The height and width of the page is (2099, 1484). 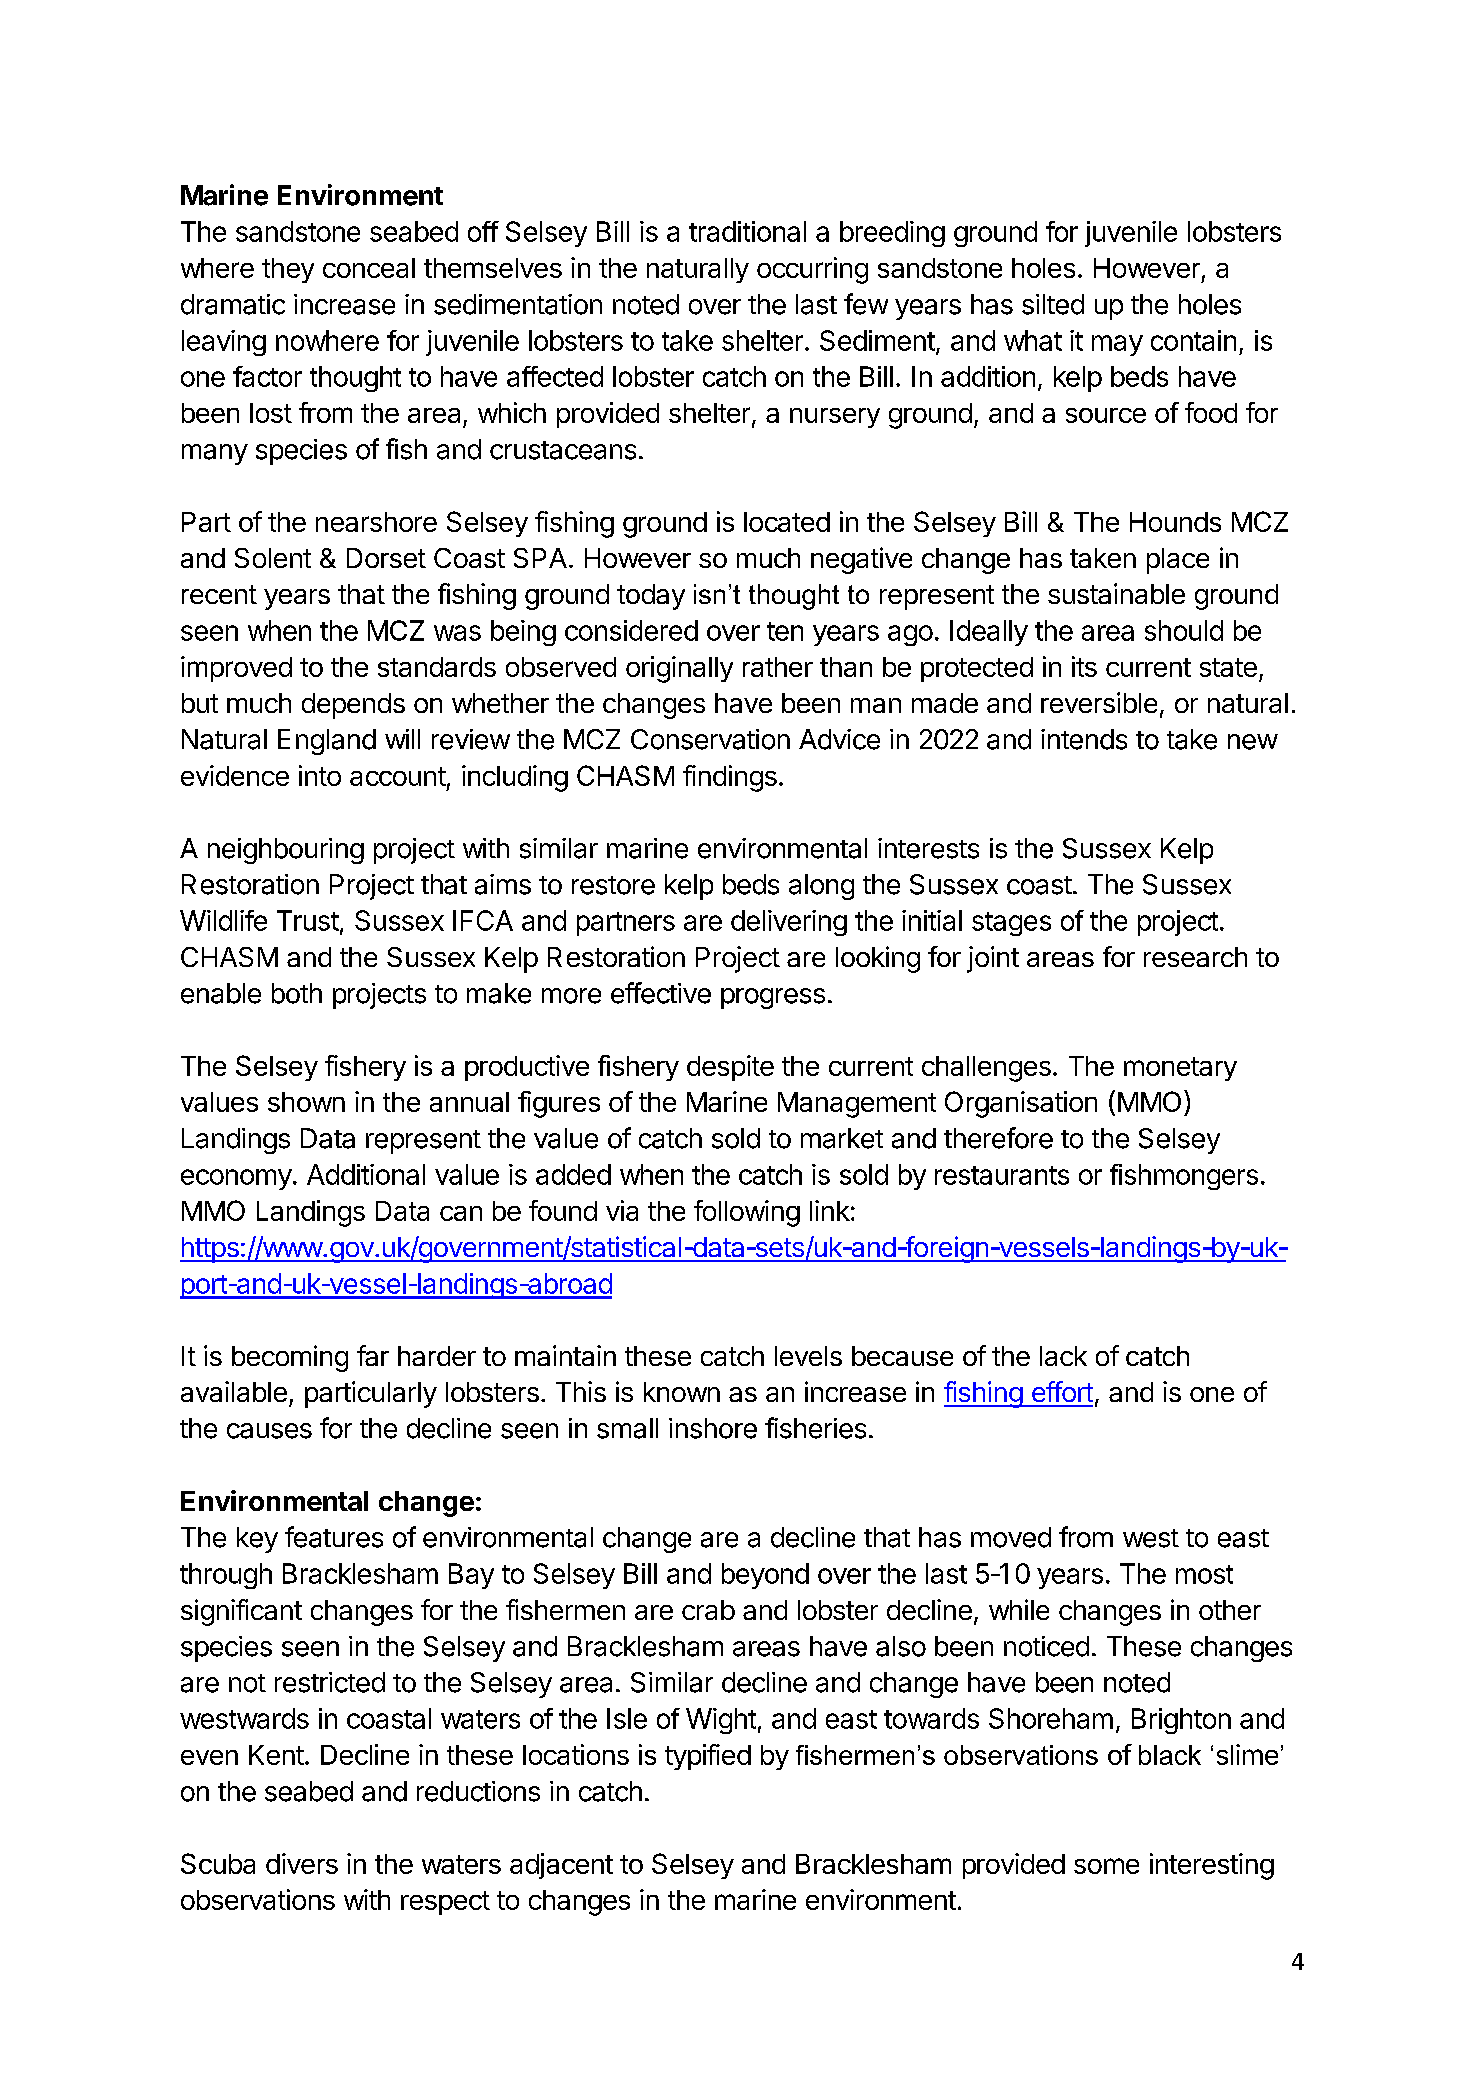 I want to click on findings, so click(x=730, y=778).
